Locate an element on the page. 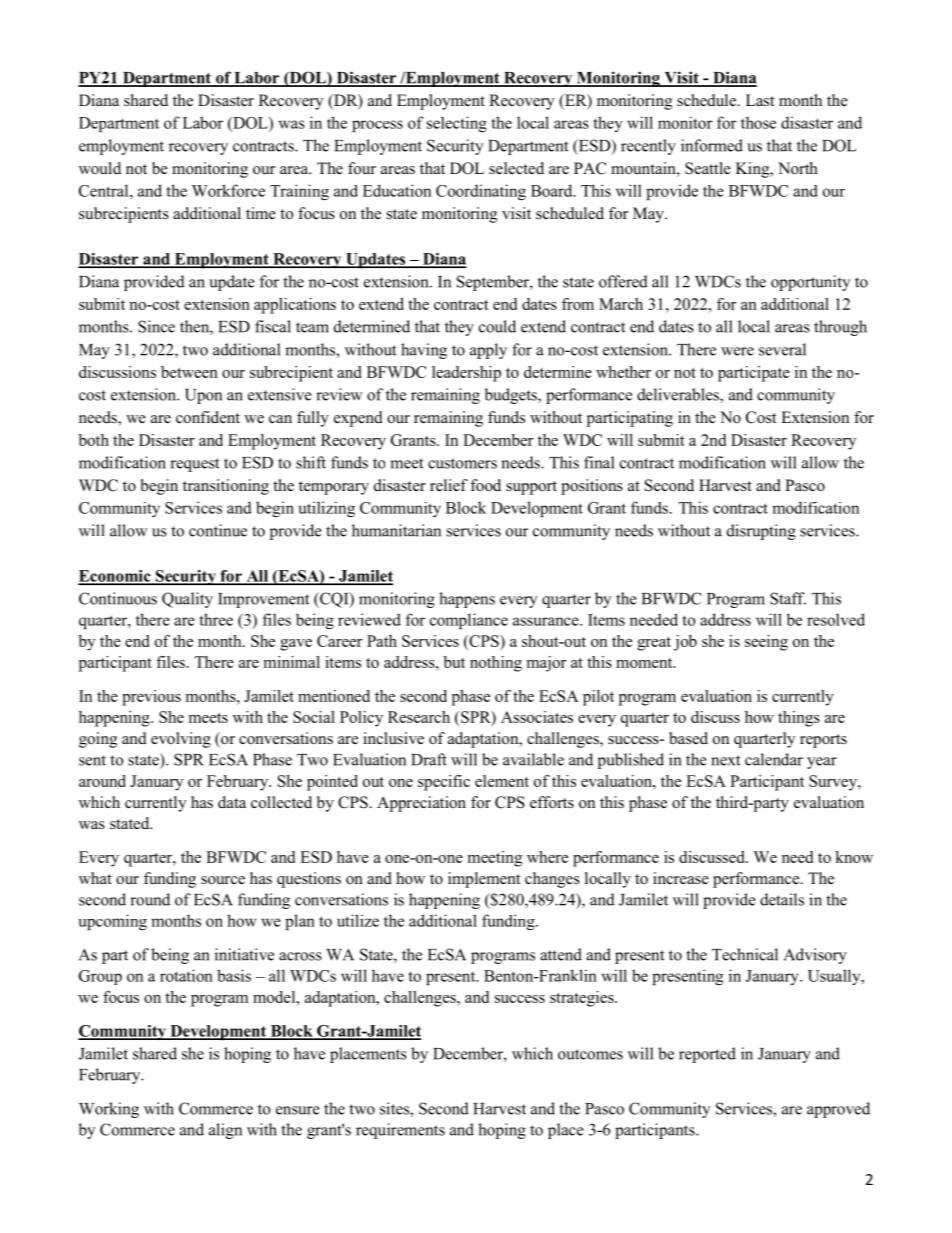  Workforce is located at coordinates (228, 190).
